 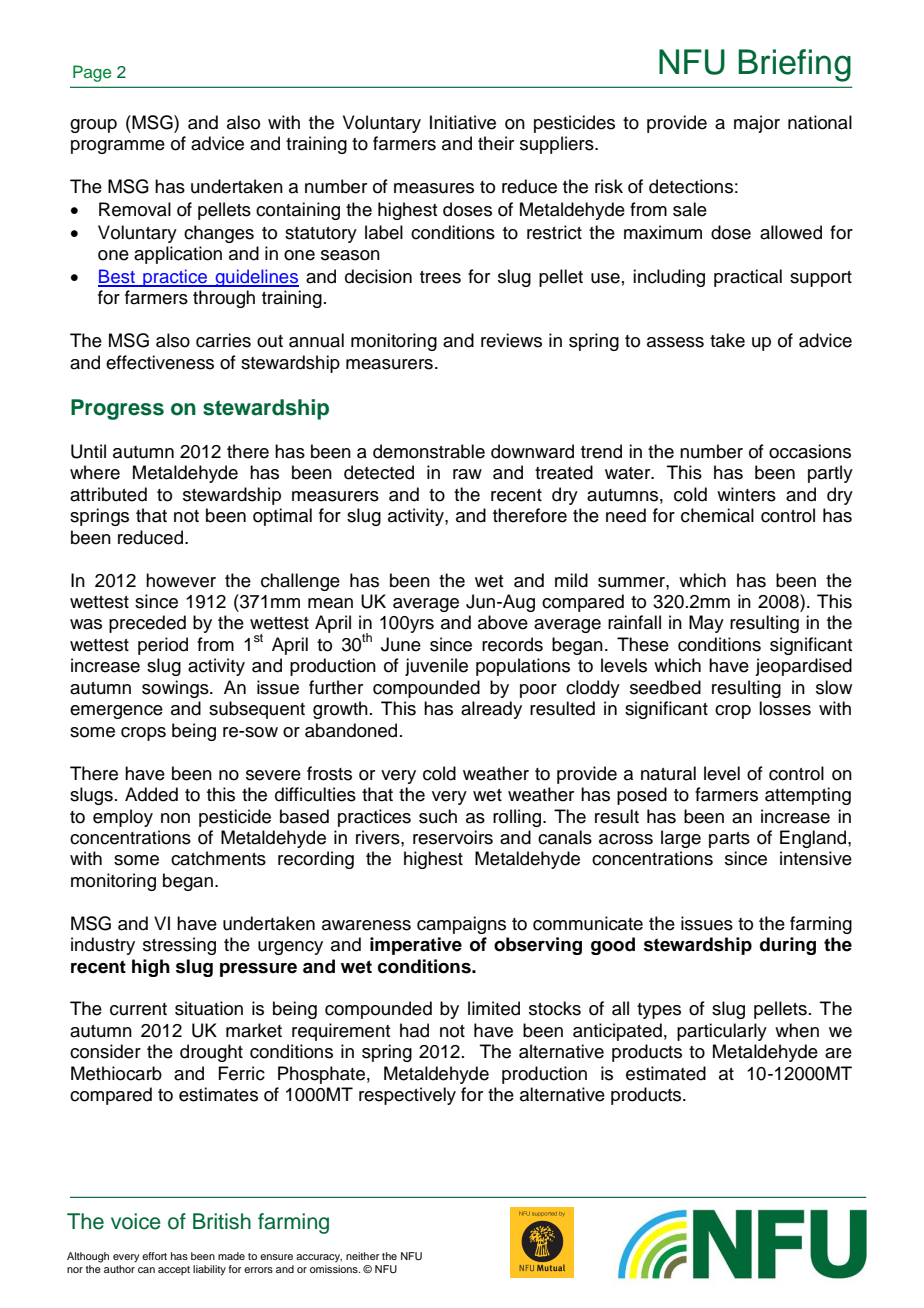 I want to click on parts, so click(x=729, y=840).
